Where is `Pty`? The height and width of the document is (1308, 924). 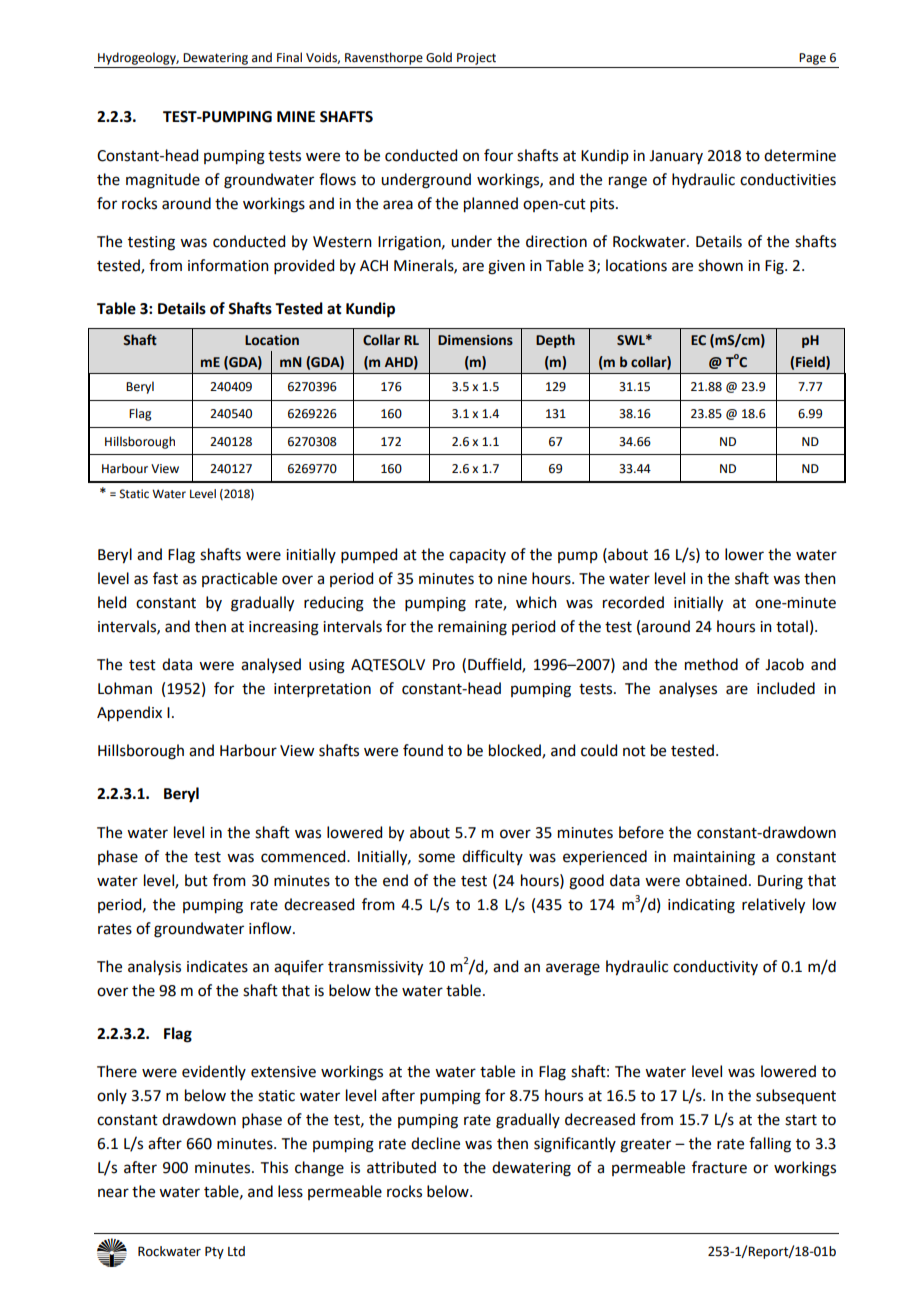 Pty is located at coordinates (214, 1252).
